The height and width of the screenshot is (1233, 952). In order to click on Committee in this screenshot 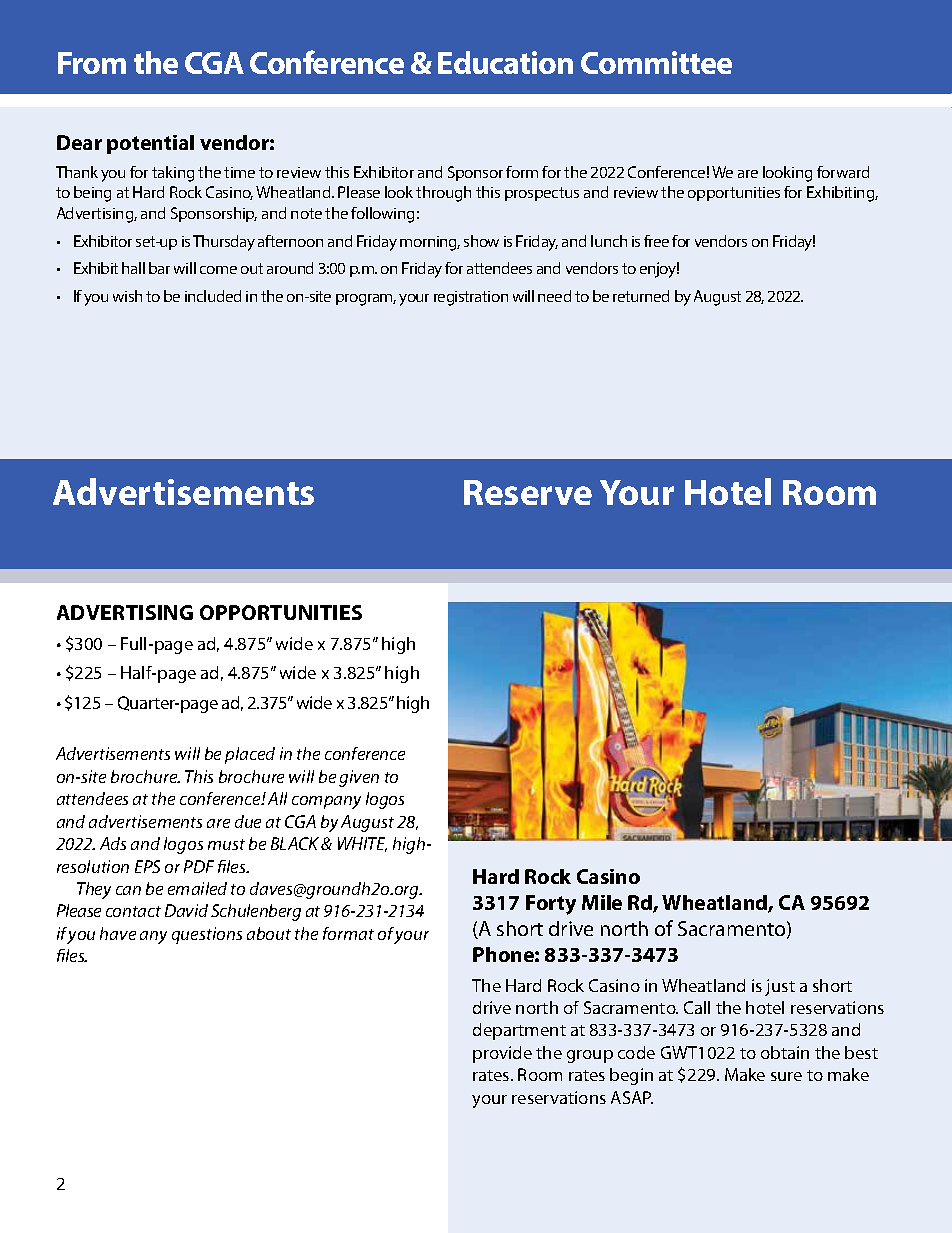, I will do `click(656, 62)`.
